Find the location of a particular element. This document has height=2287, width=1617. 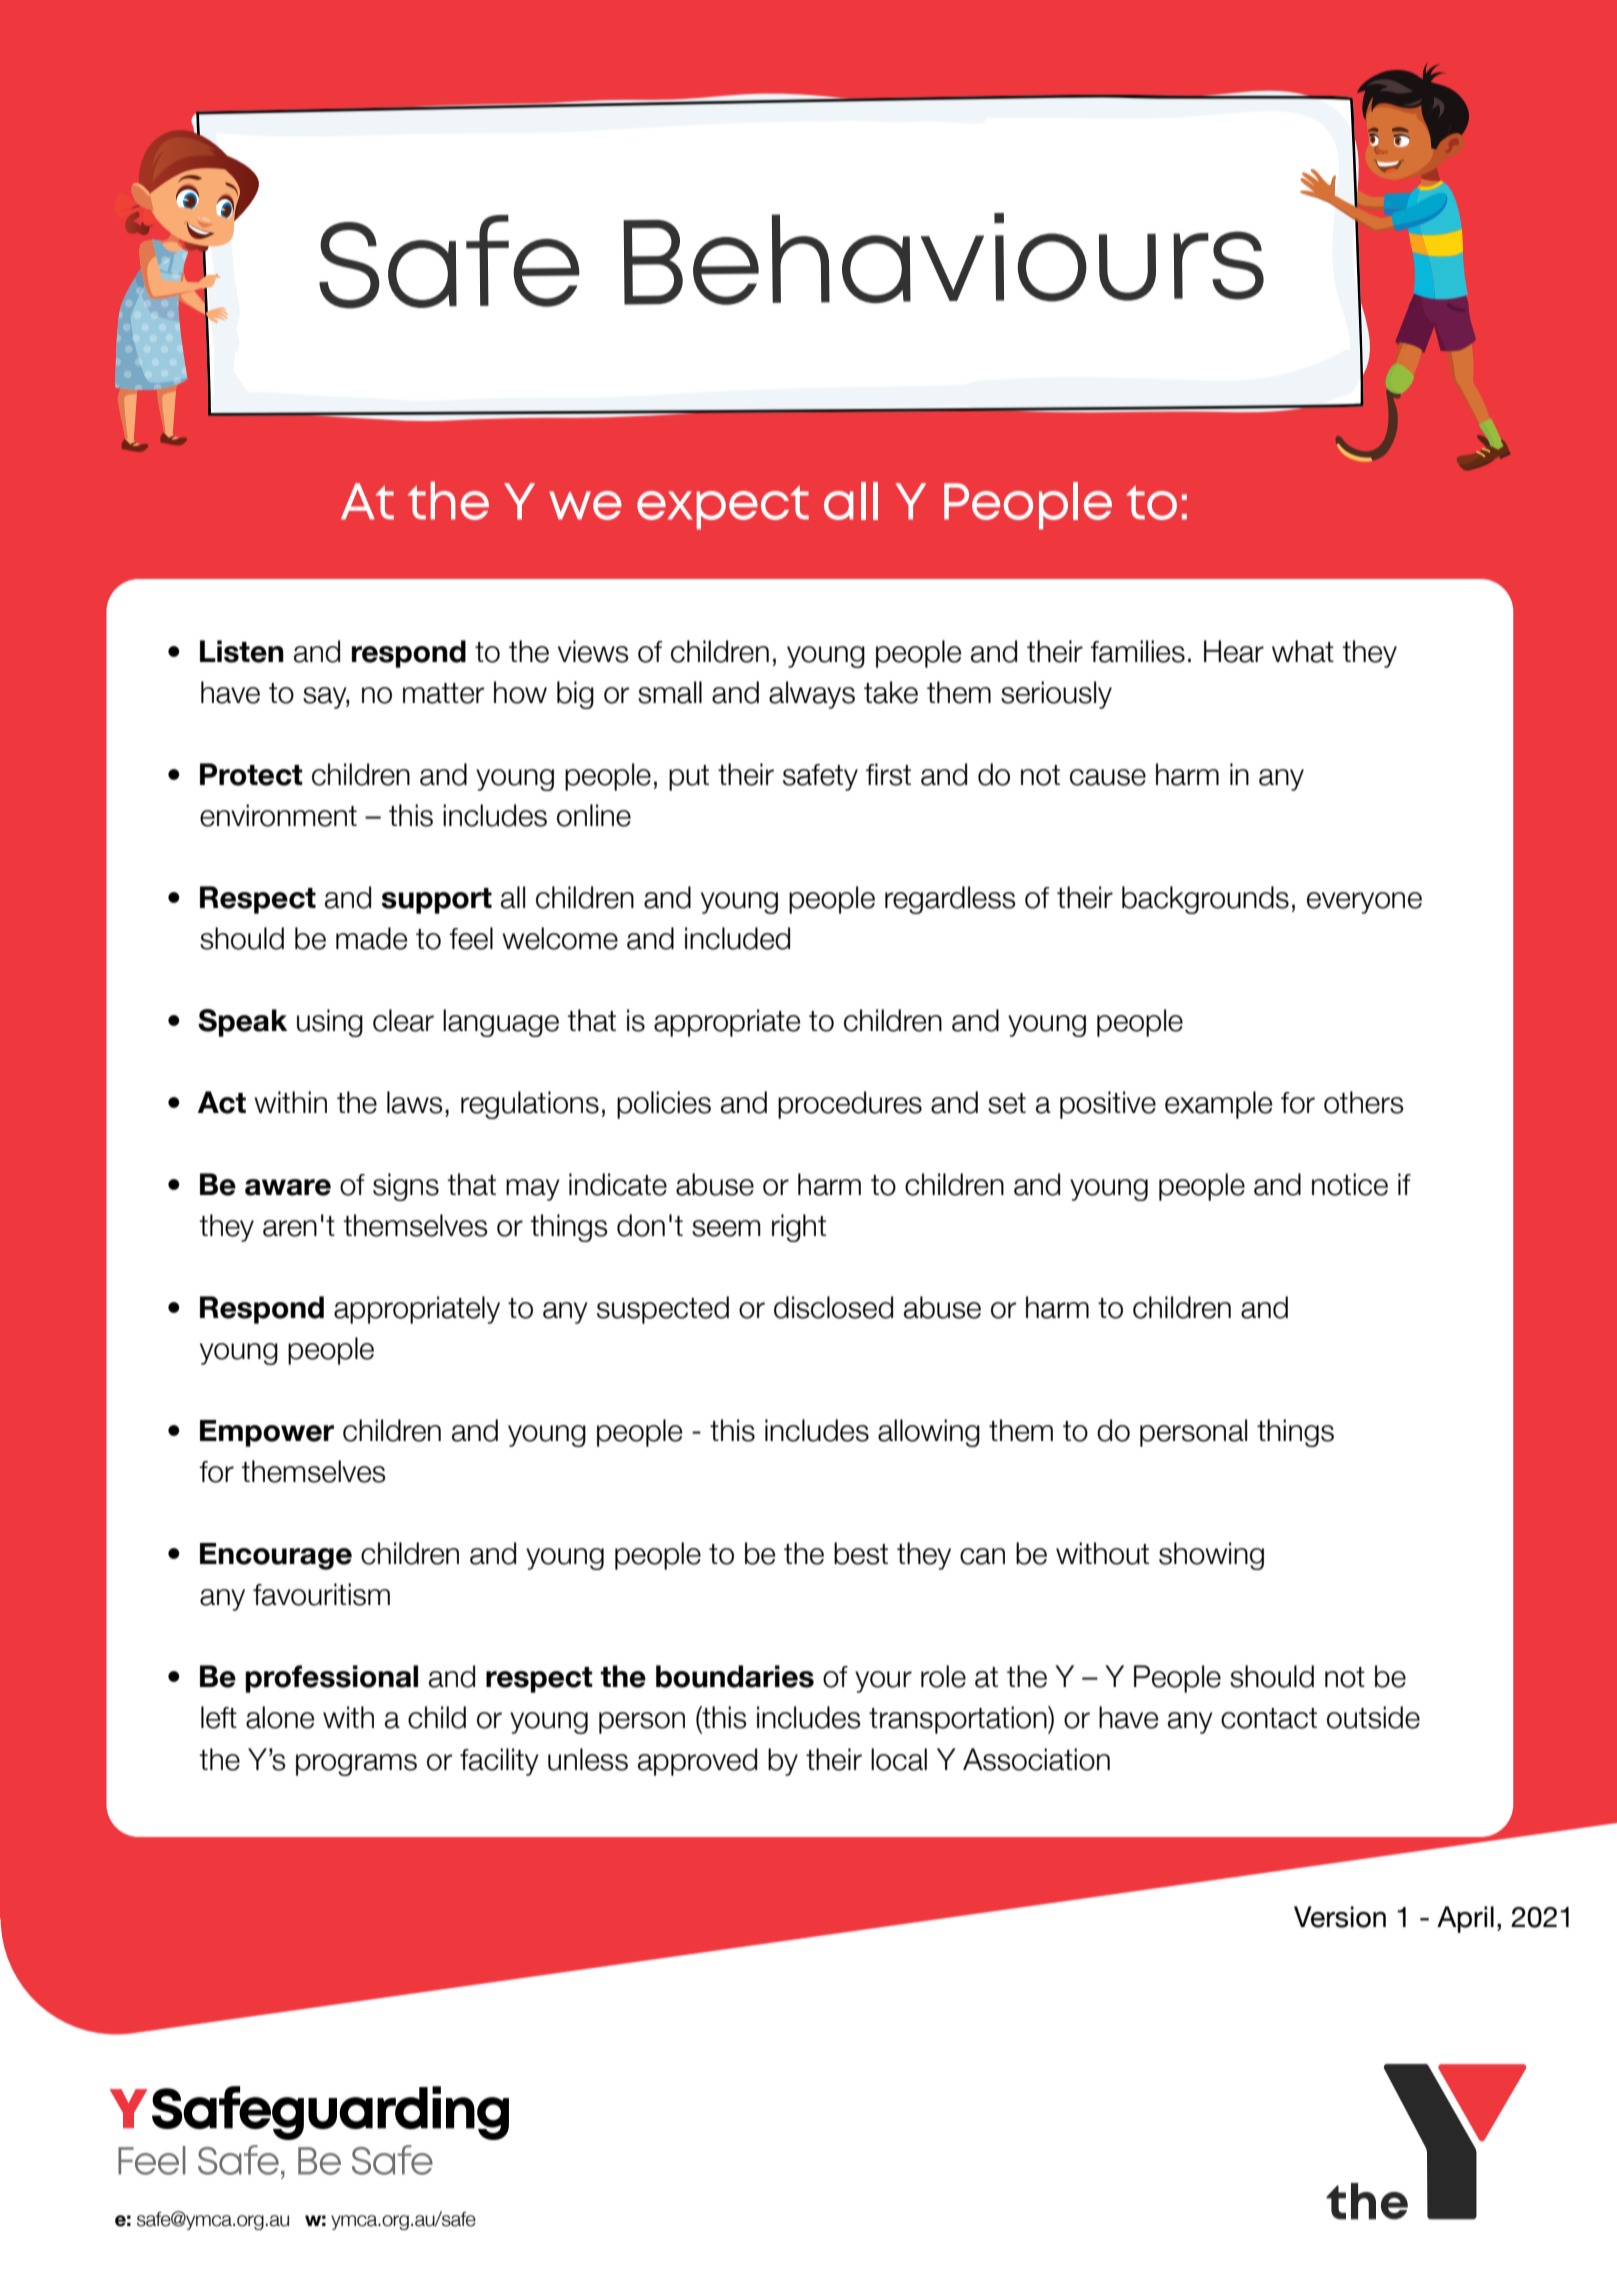

Behaviours is located at coordinates (943, 259).
